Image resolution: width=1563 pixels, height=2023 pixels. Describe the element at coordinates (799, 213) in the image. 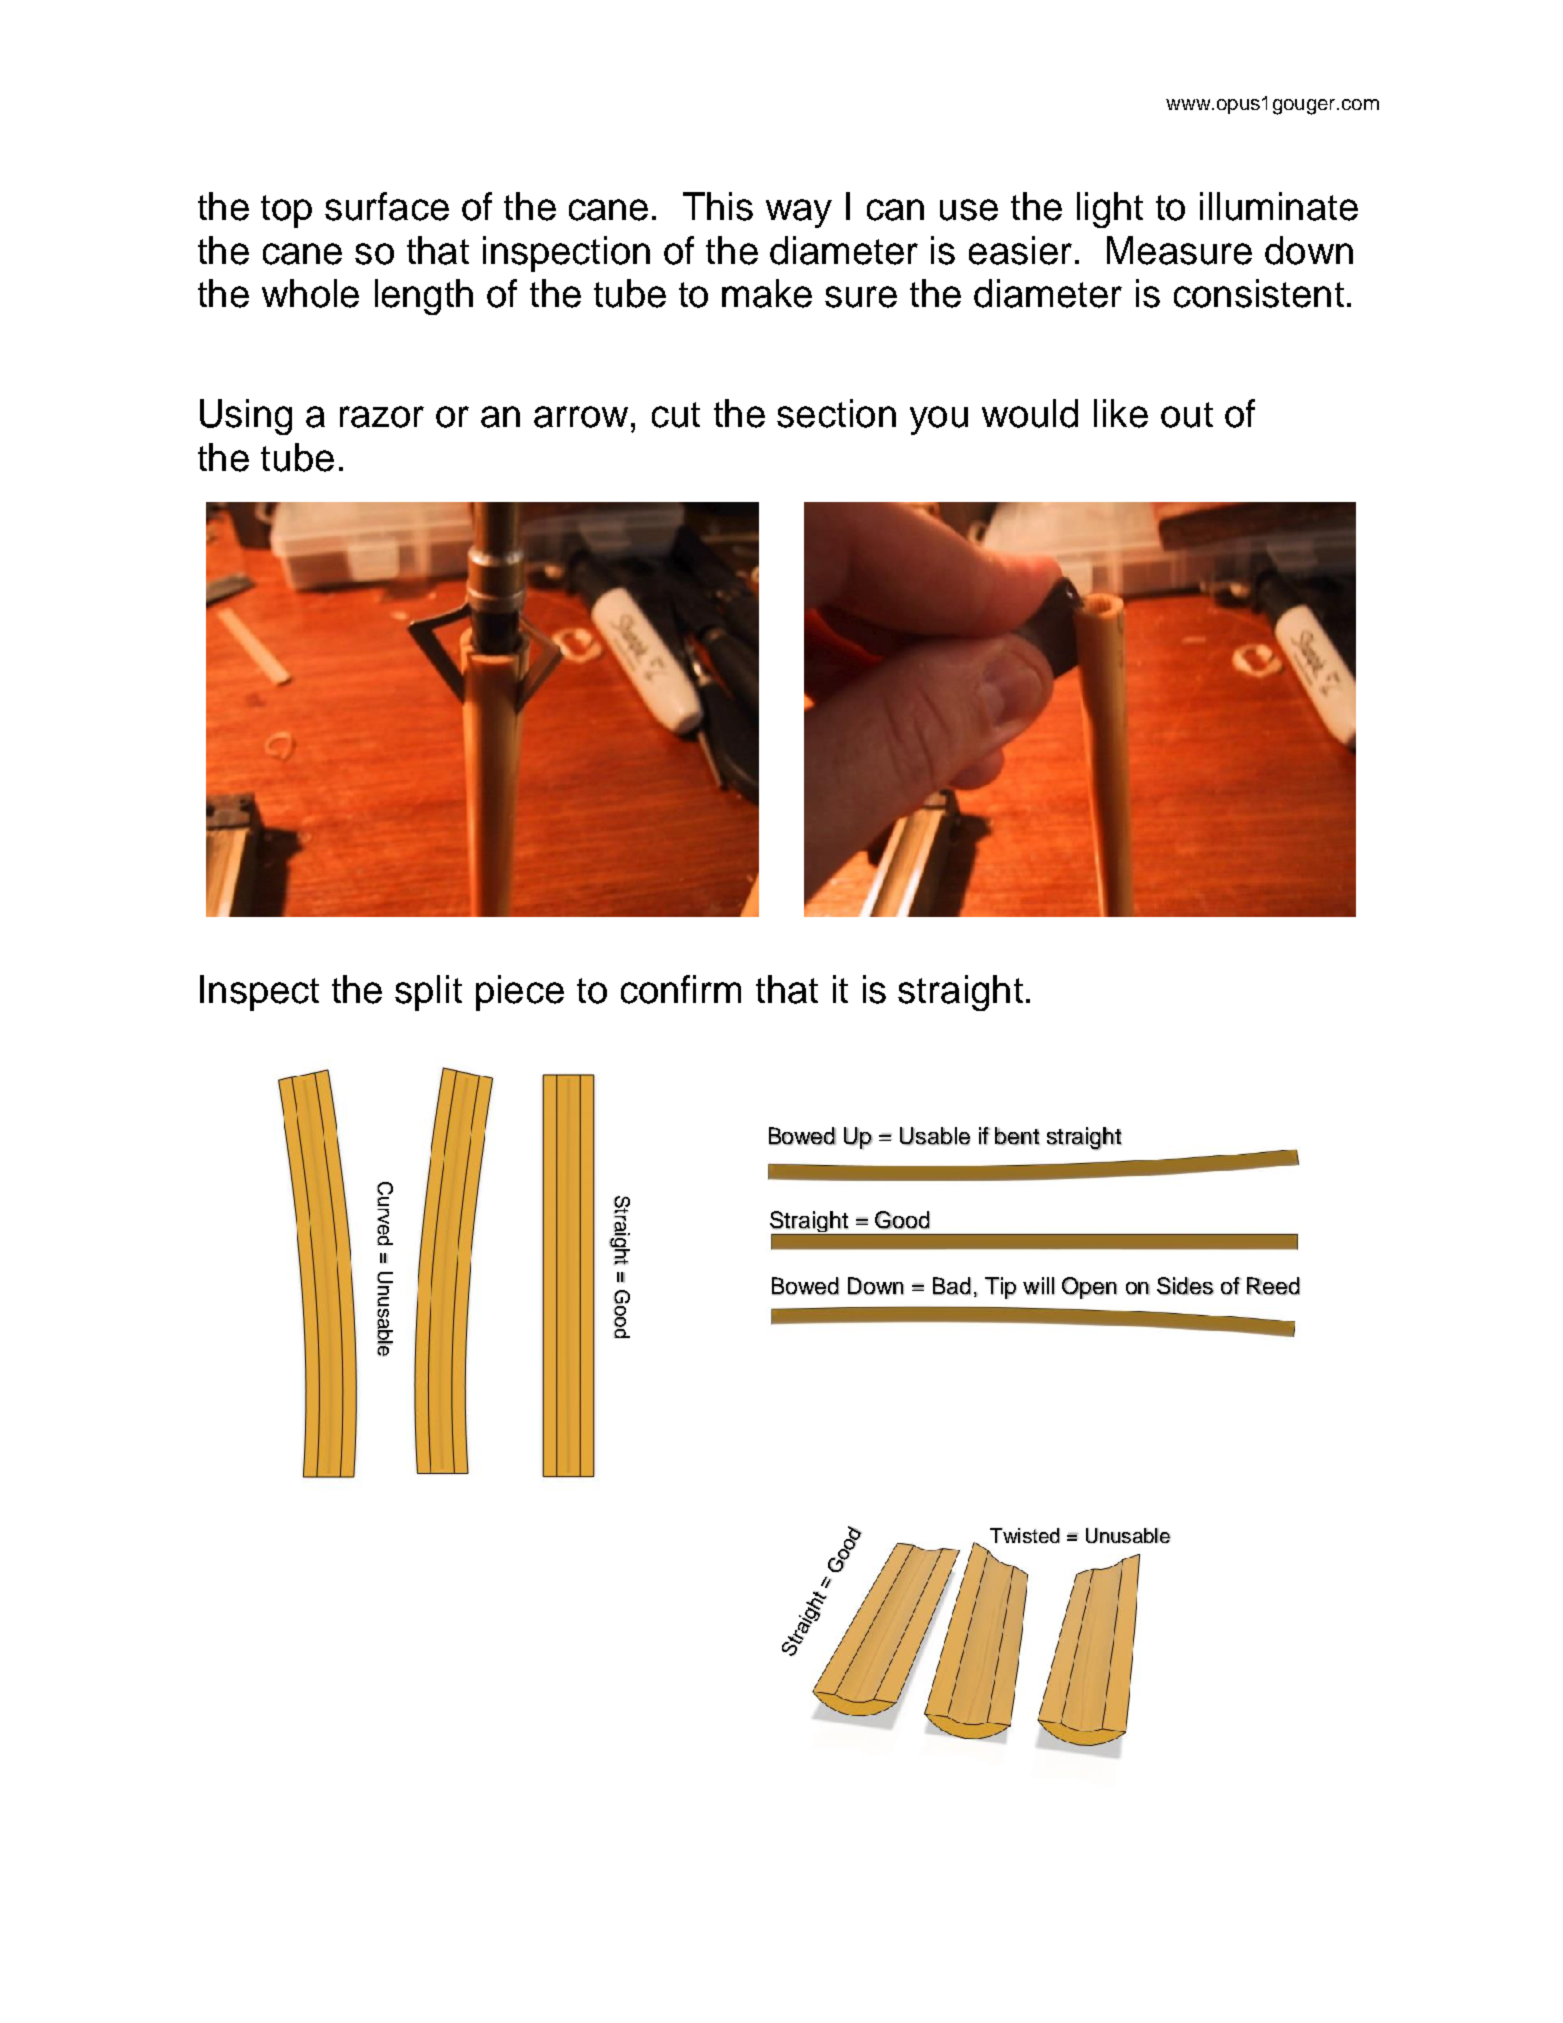

I see `way` at that location.
